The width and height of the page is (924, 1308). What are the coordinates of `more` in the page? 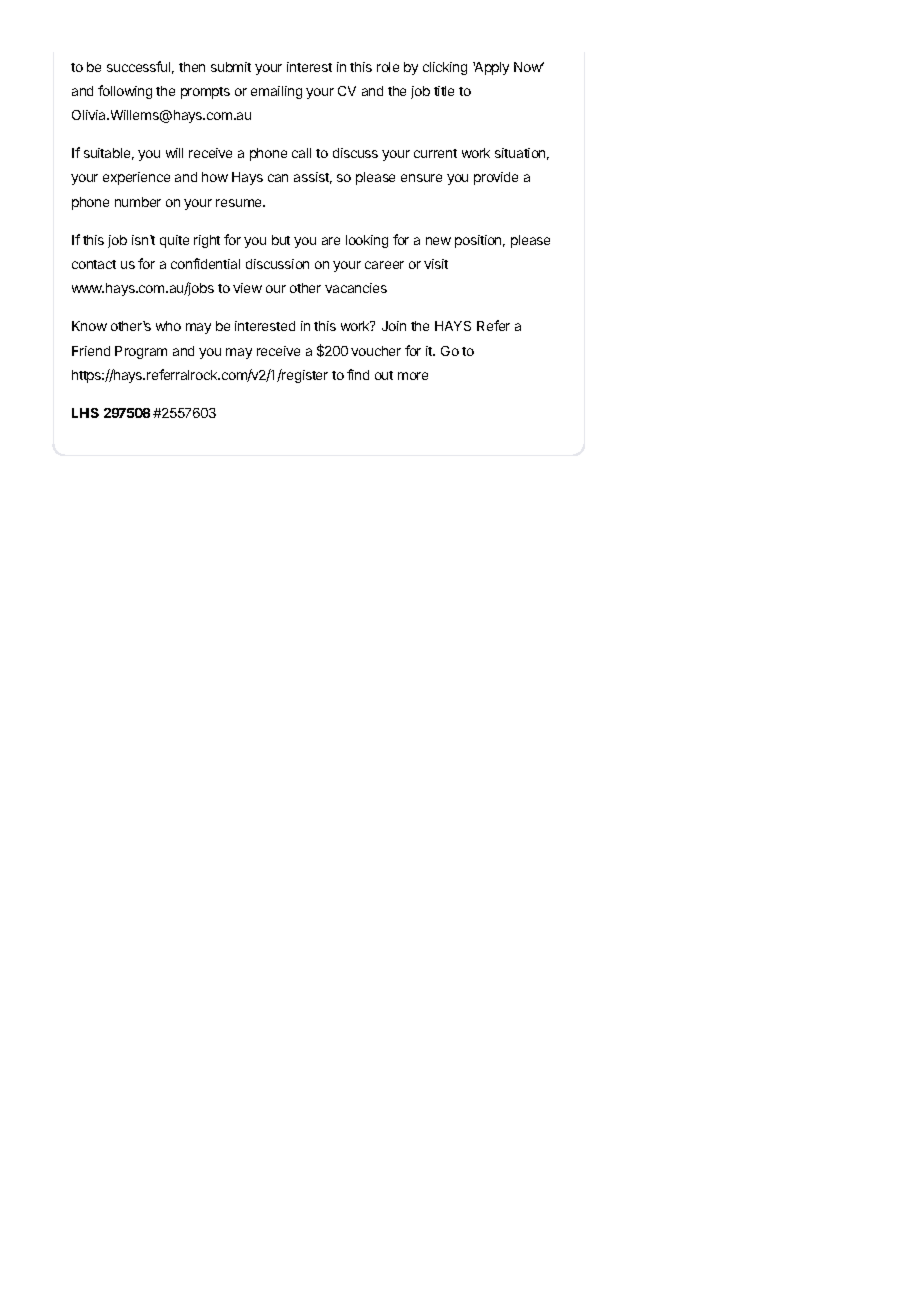 It's located at (413, 376).
